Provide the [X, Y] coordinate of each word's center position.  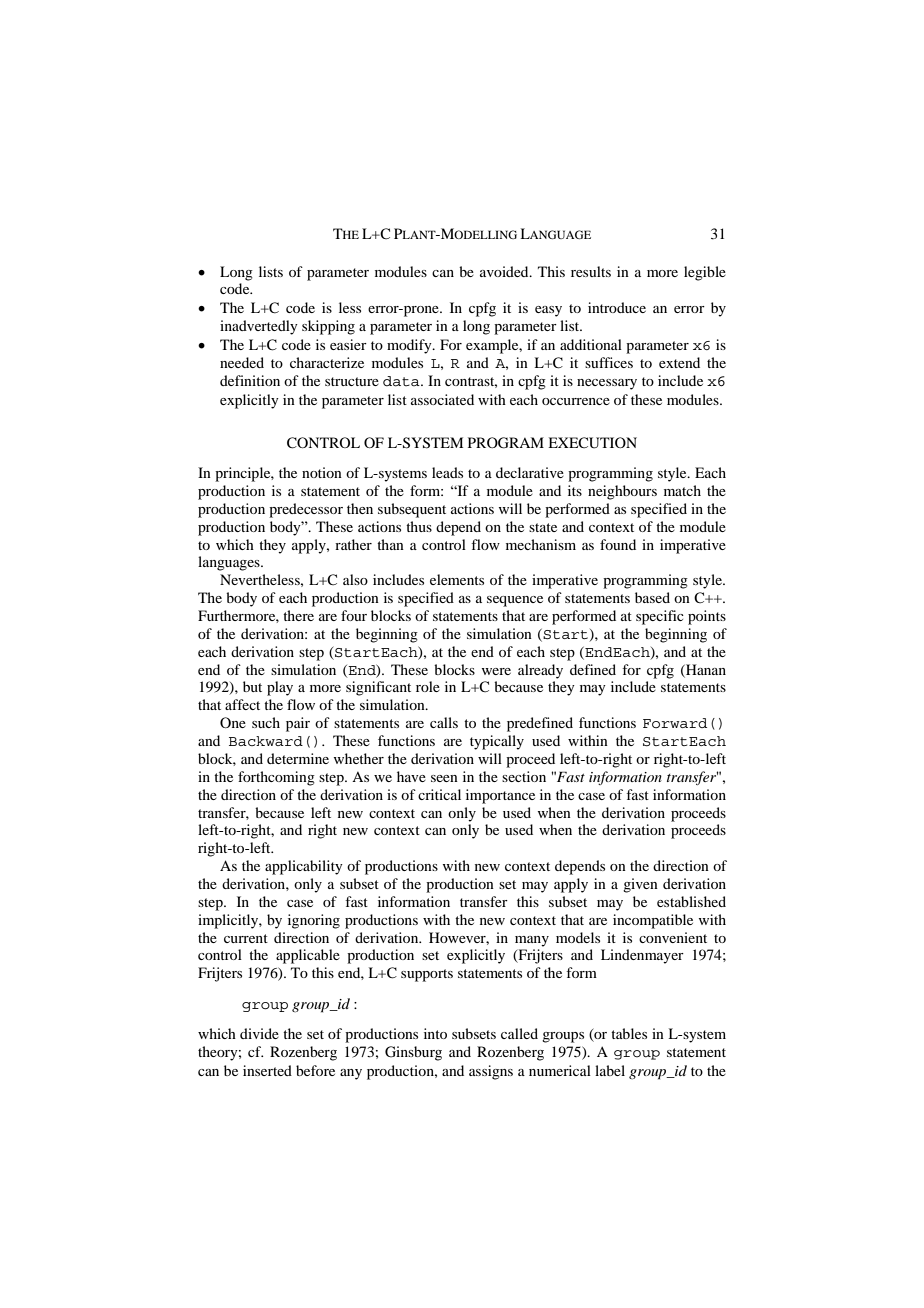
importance [500, 796]
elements [457, 579]
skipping [328, 327]
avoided [505, 271]
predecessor [306, 510]
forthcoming [276, 778]
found [618, 544]
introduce [617, 307]
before [315, 1070]
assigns [491, 1072]
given [640, 885]
